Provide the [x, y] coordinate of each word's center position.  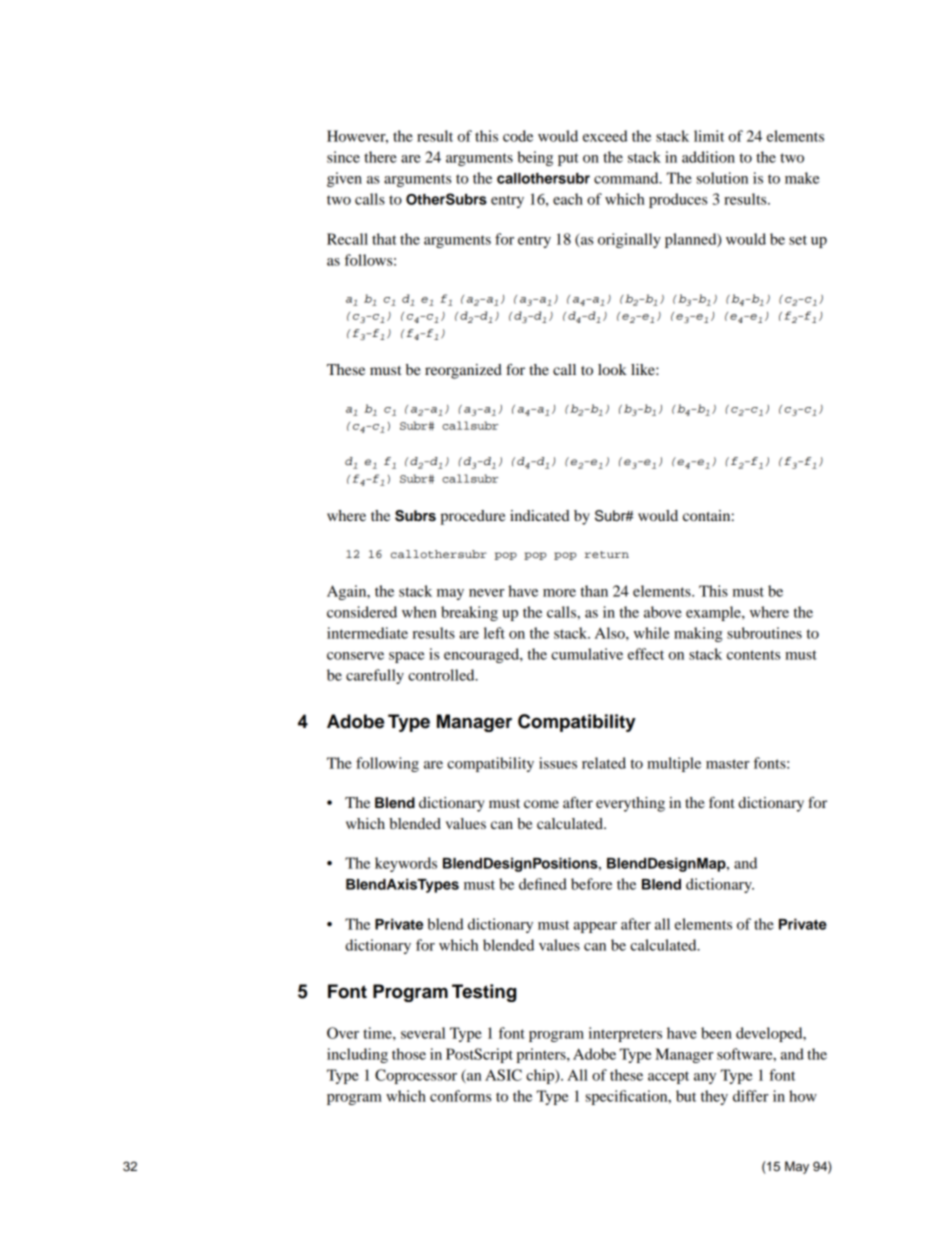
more [559, 593]
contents [753, 655]
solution [722, 178]
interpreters [625, 1034]
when [419, 612]
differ [751, 1096]
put [568, 159]
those [409, 1054]
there [380, 157]
